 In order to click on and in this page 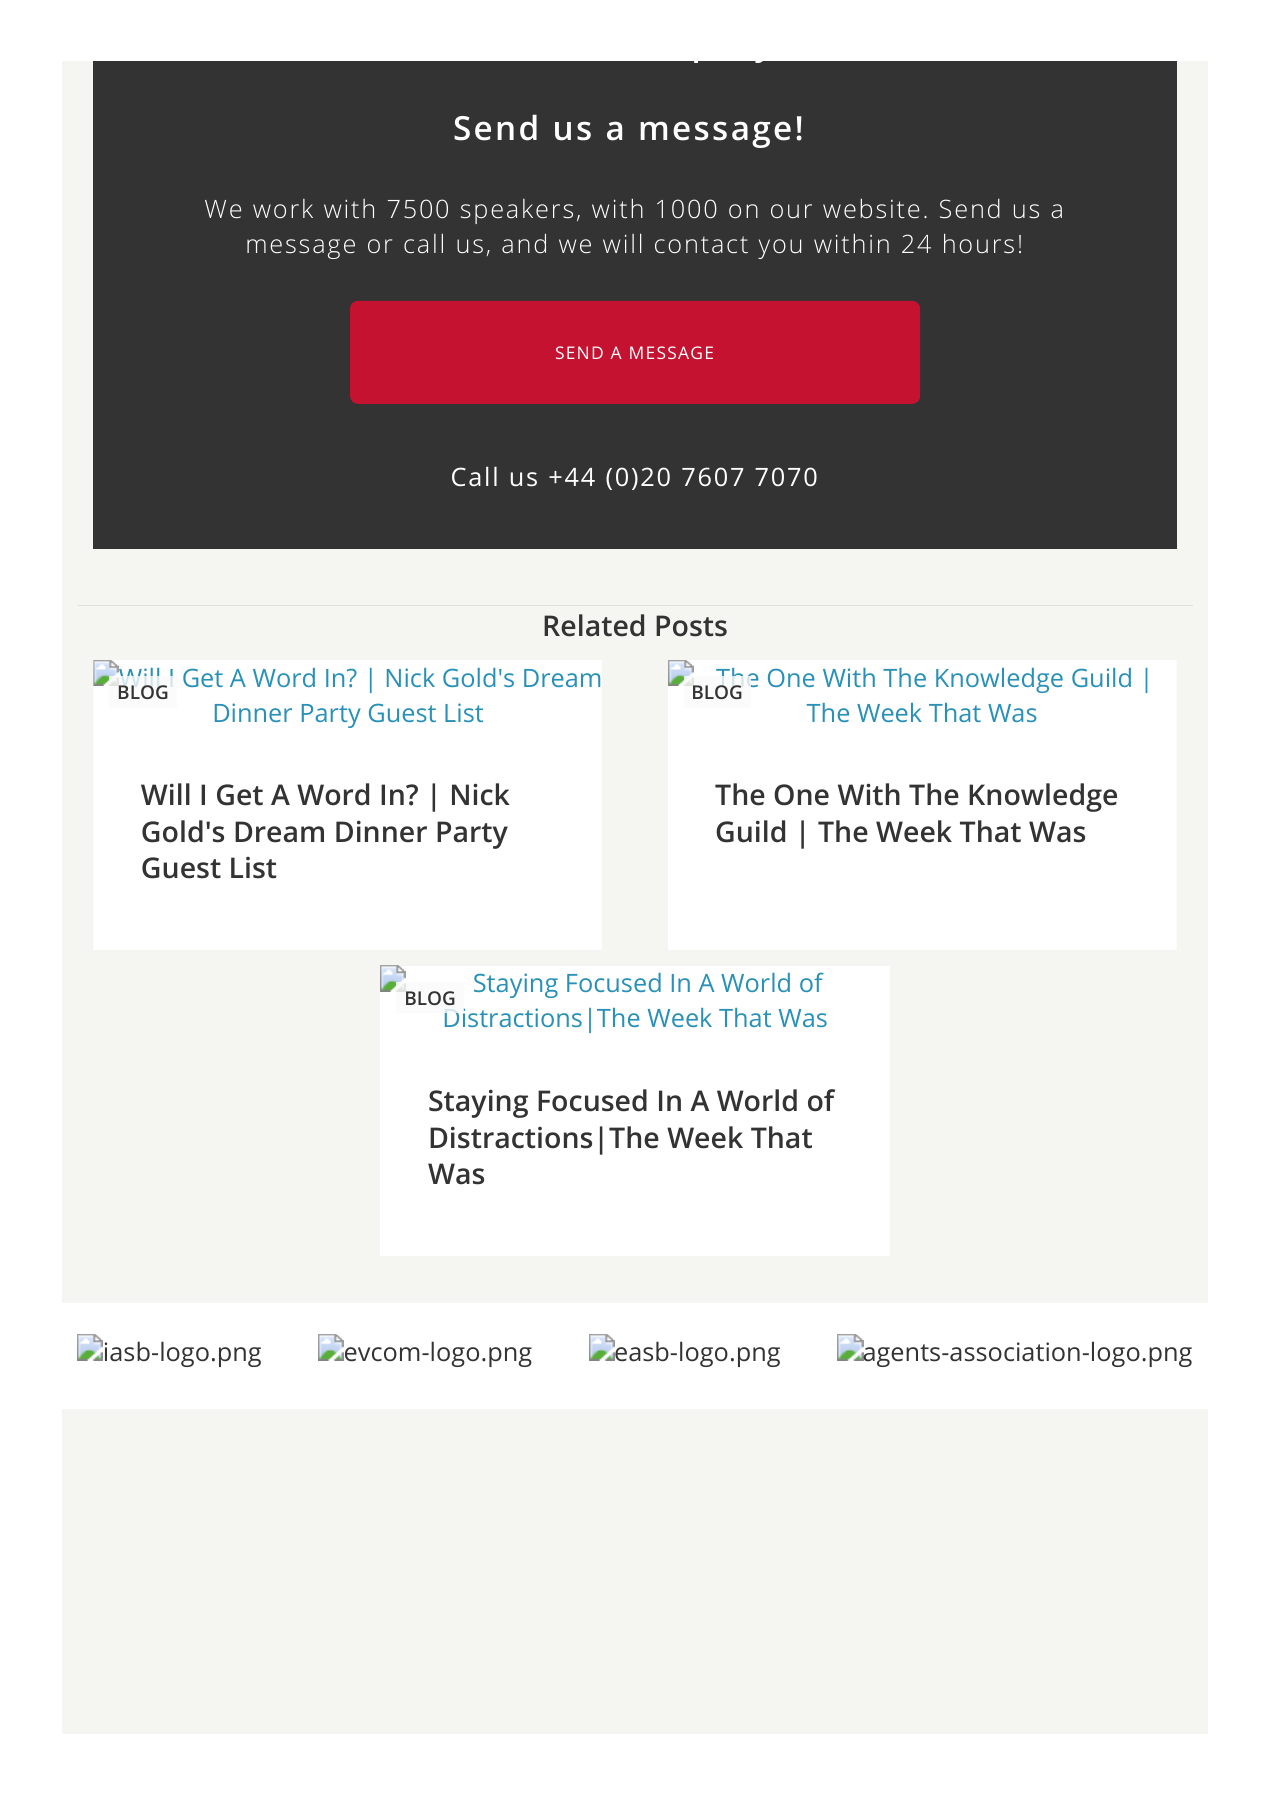, I will do `click(524, 243)`.
